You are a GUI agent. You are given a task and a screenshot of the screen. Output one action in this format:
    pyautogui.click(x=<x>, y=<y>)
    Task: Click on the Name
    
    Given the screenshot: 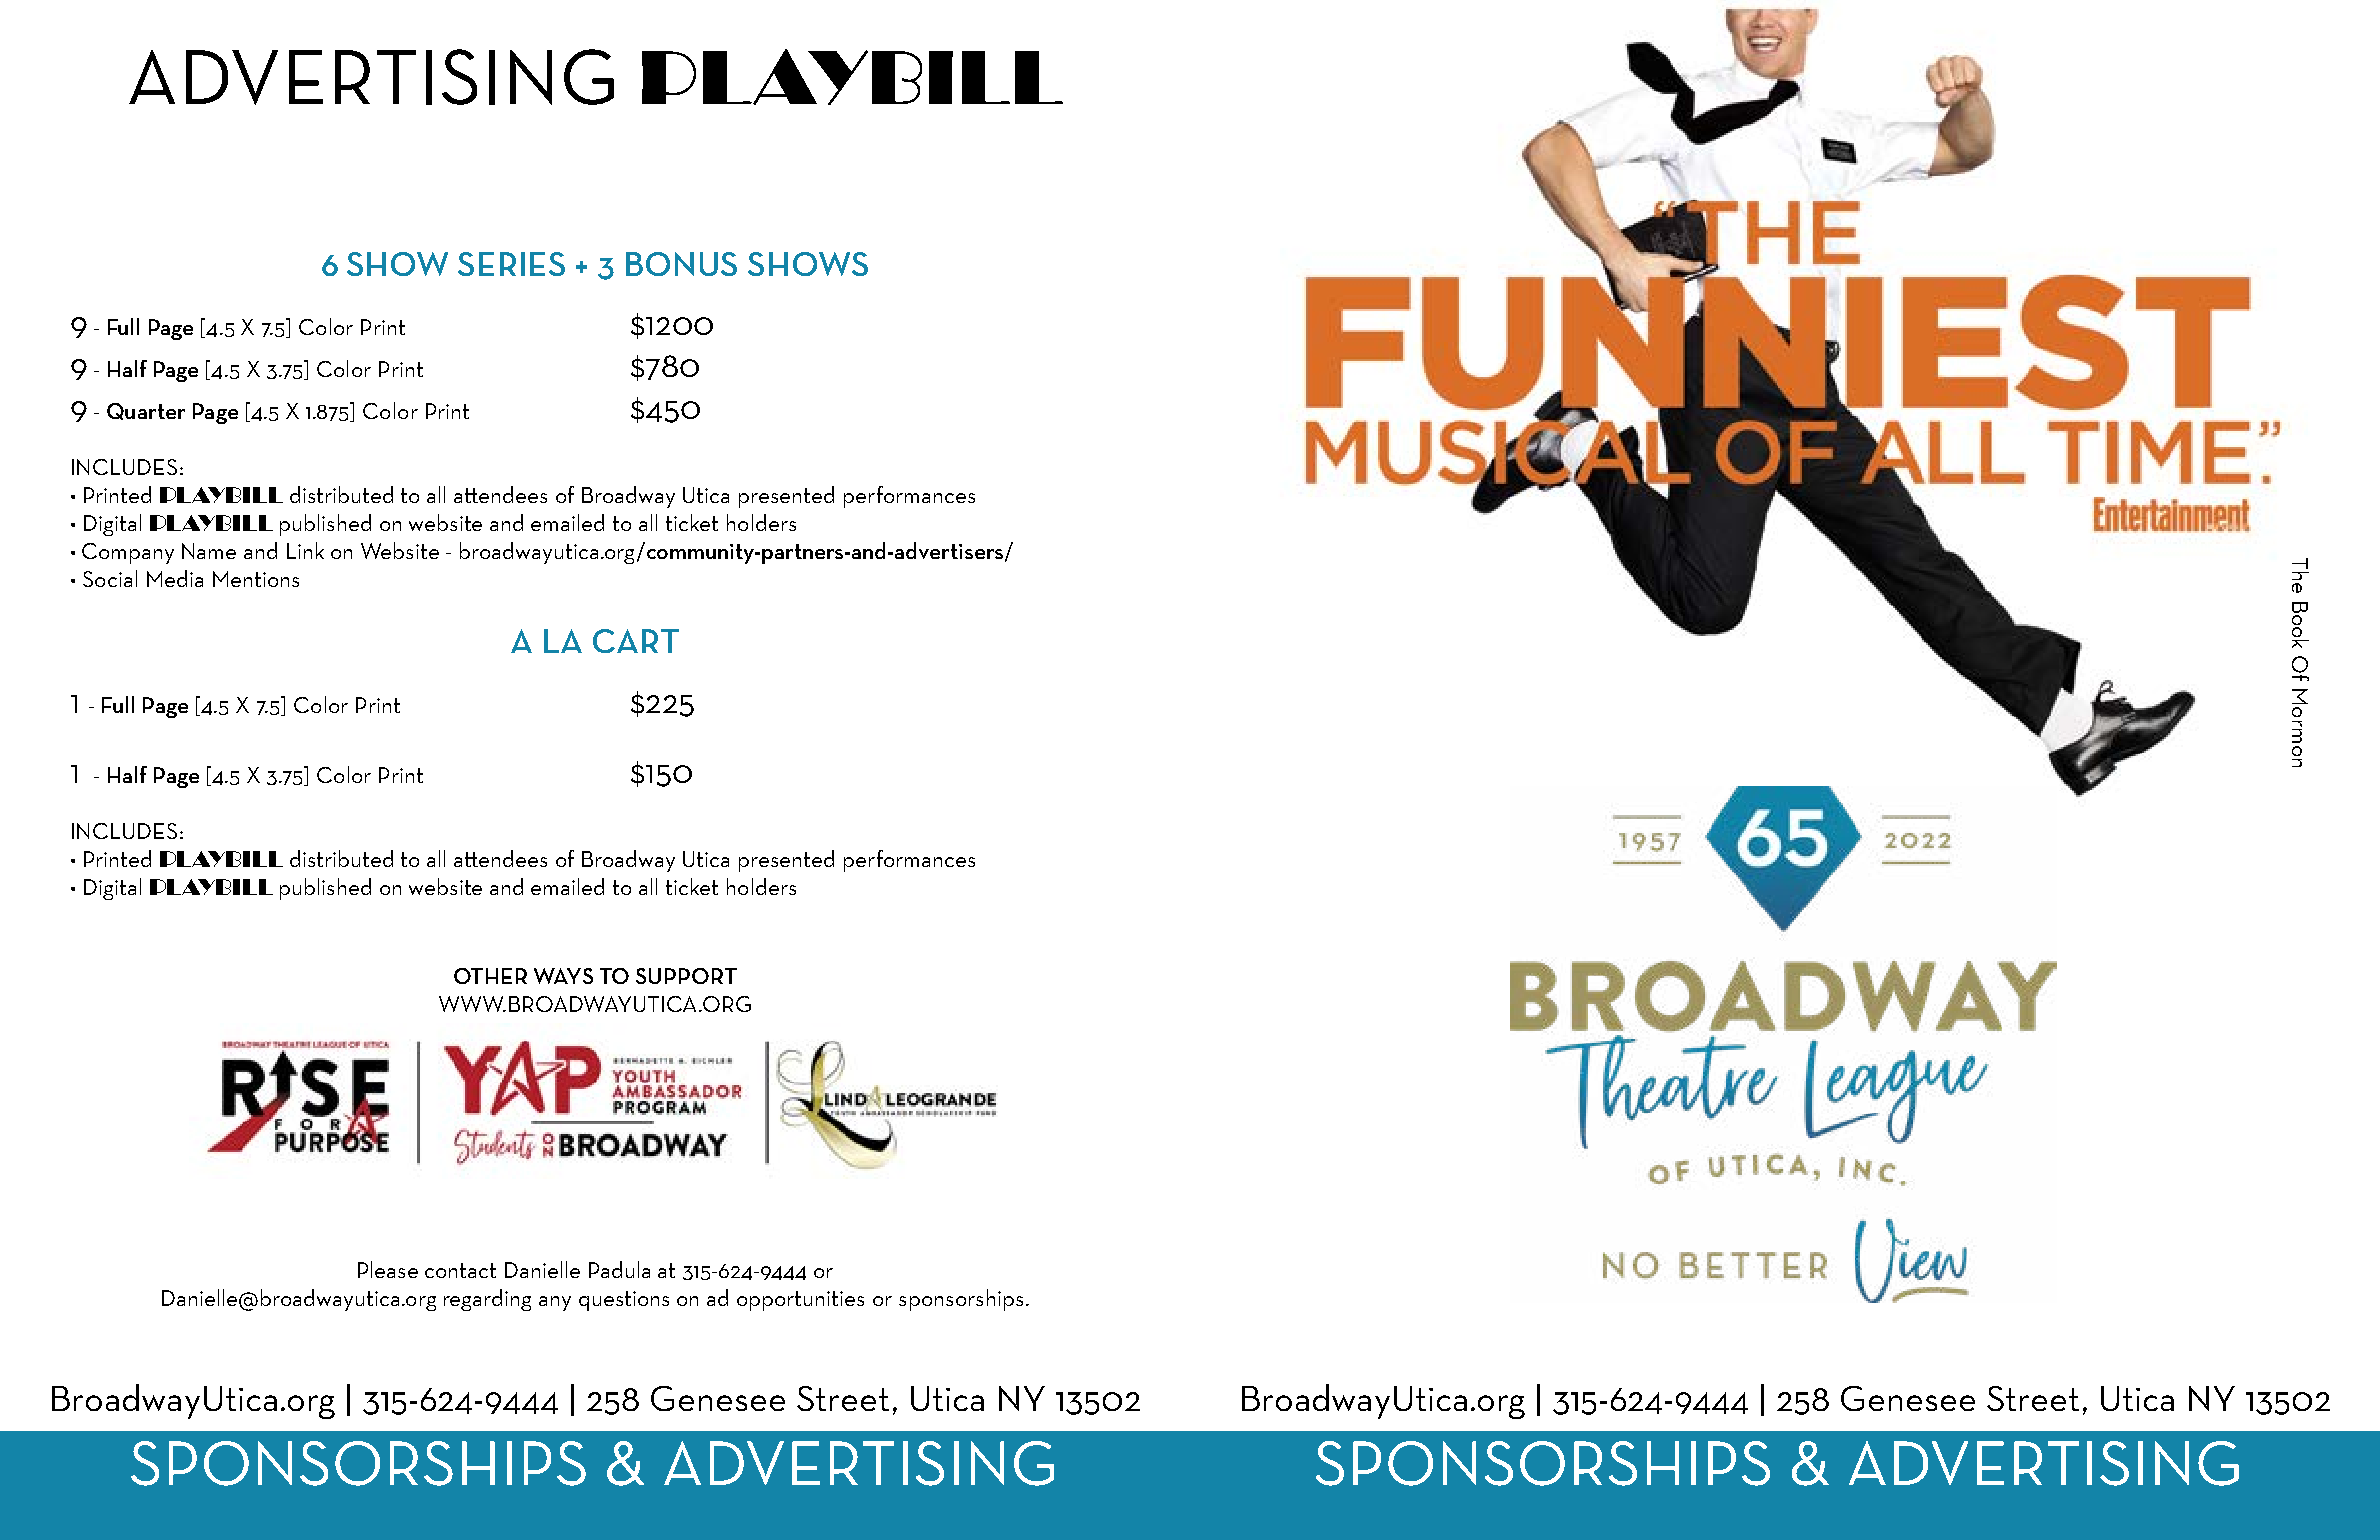 What is the action you would take?
    pyautogui.click(x=209, y=551)
